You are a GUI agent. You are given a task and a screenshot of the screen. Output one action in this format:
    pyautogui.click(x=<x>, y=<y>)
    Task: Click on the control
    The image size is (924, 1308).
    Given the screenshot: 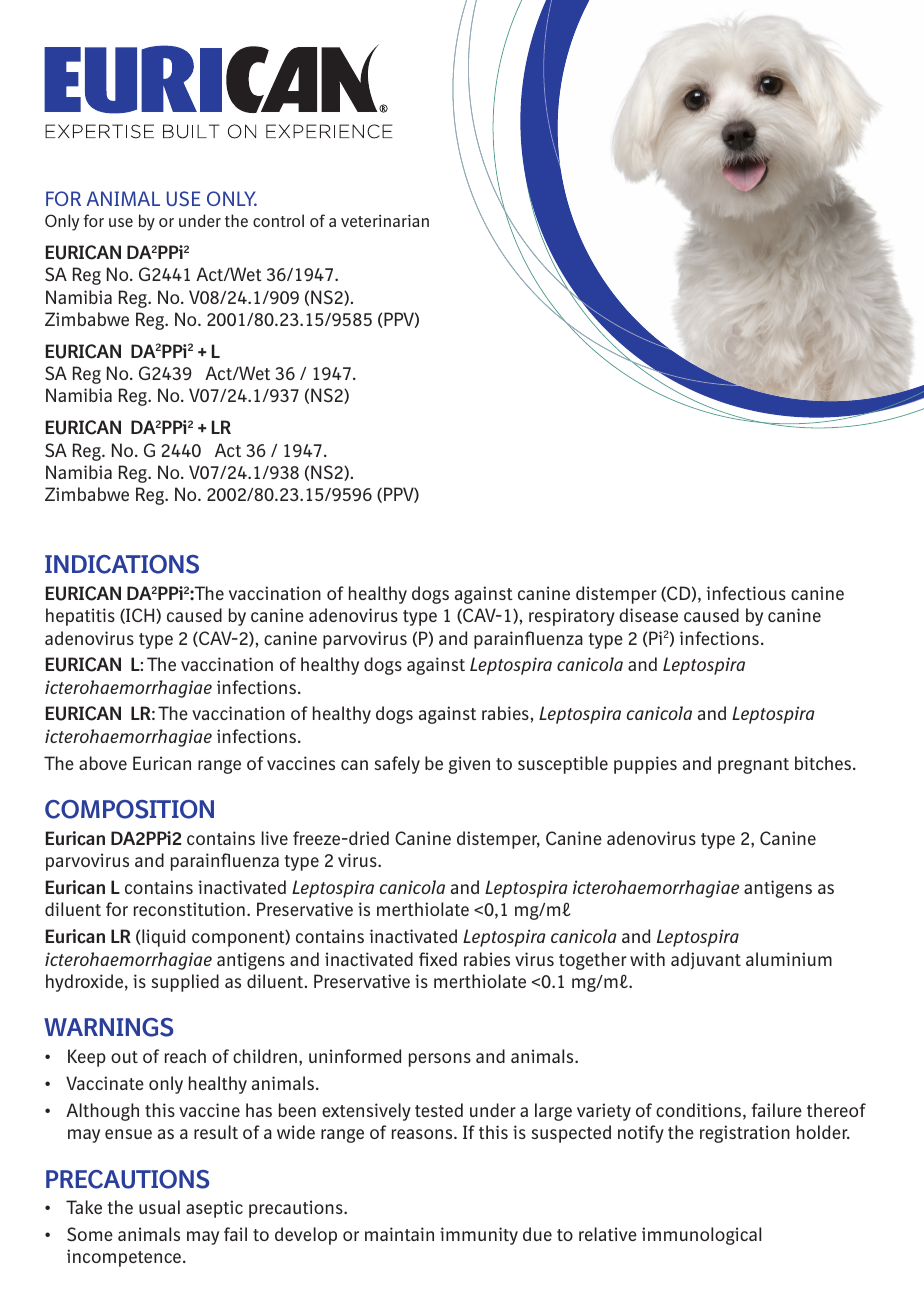 What is the action you would take?
    pyautogui.click(x=278, y=220)
